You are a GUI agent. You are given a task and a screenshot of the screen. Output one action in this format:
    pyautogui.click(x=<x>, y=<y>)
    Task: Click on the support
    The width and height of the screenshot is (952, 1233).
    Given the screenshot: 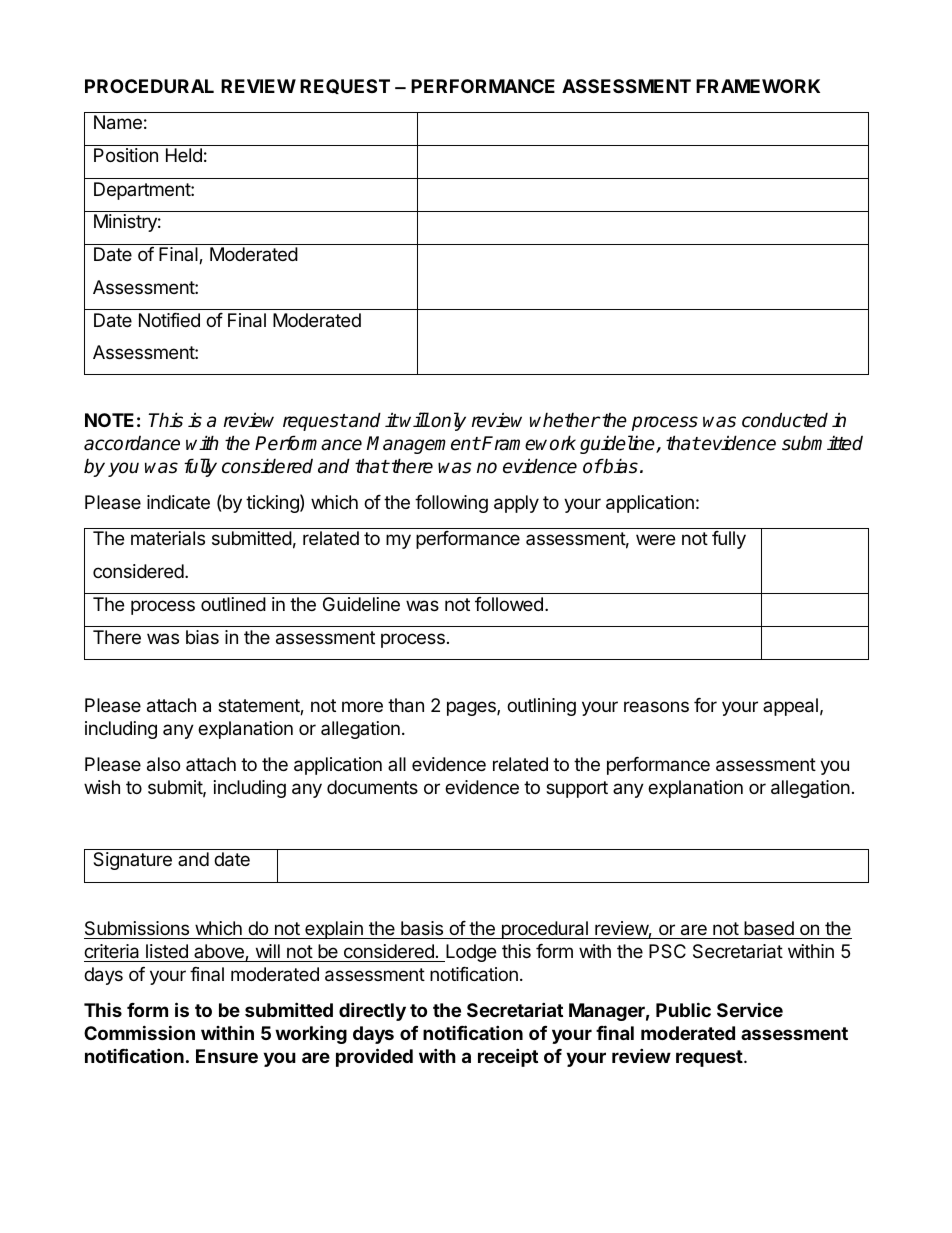 What is the action you would take?
    pyautogui.click(x=577, y=789)
